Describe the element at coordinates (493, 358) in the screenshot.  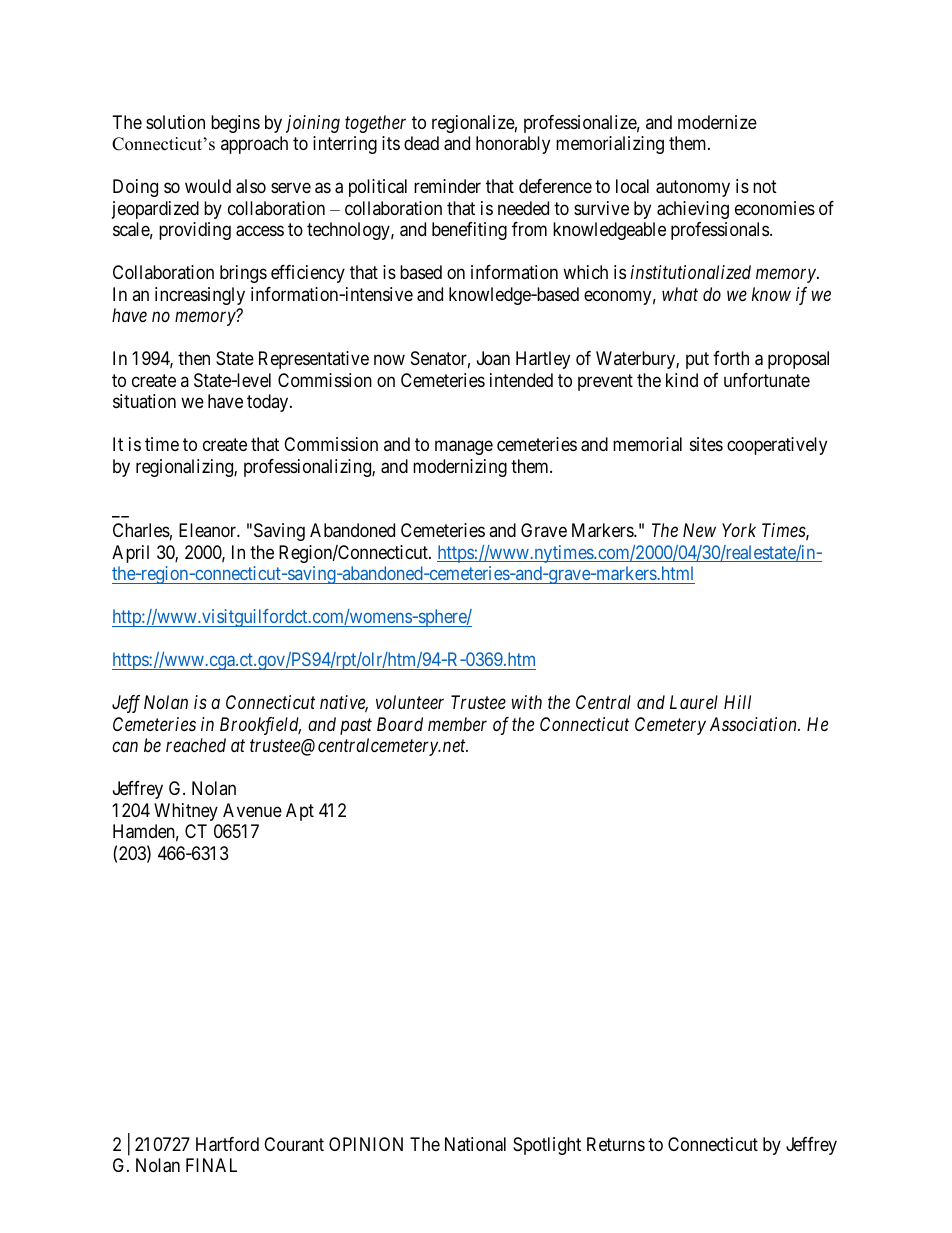
I see `Joan` at that location.
